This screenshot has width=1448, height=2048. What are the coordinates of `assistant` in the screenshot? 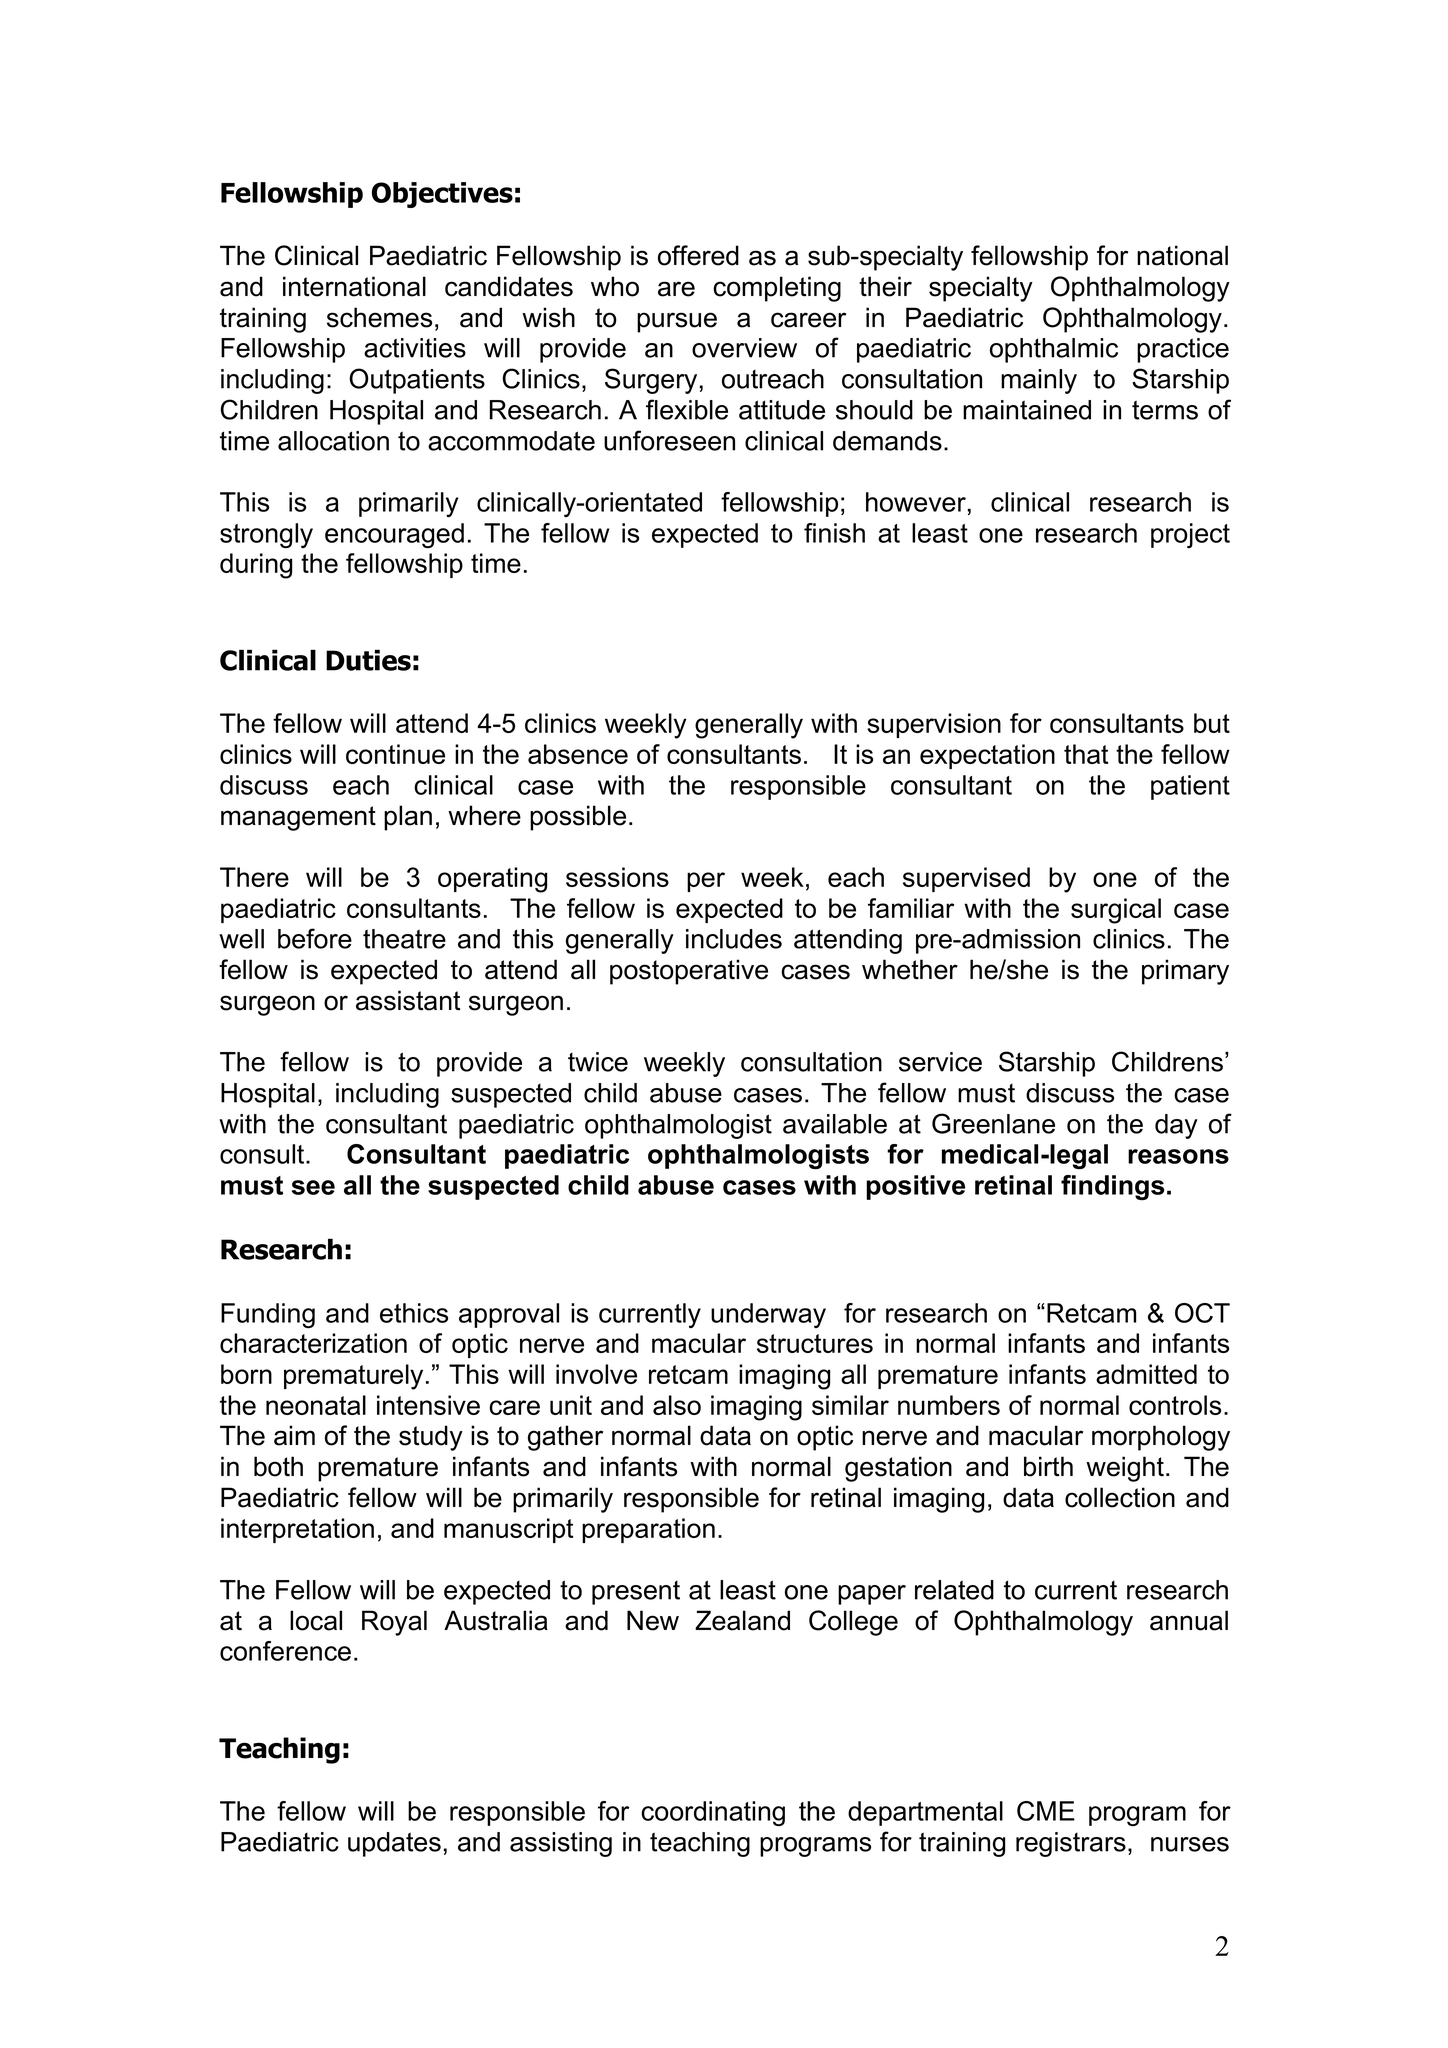 It's located at (408, 1000).
